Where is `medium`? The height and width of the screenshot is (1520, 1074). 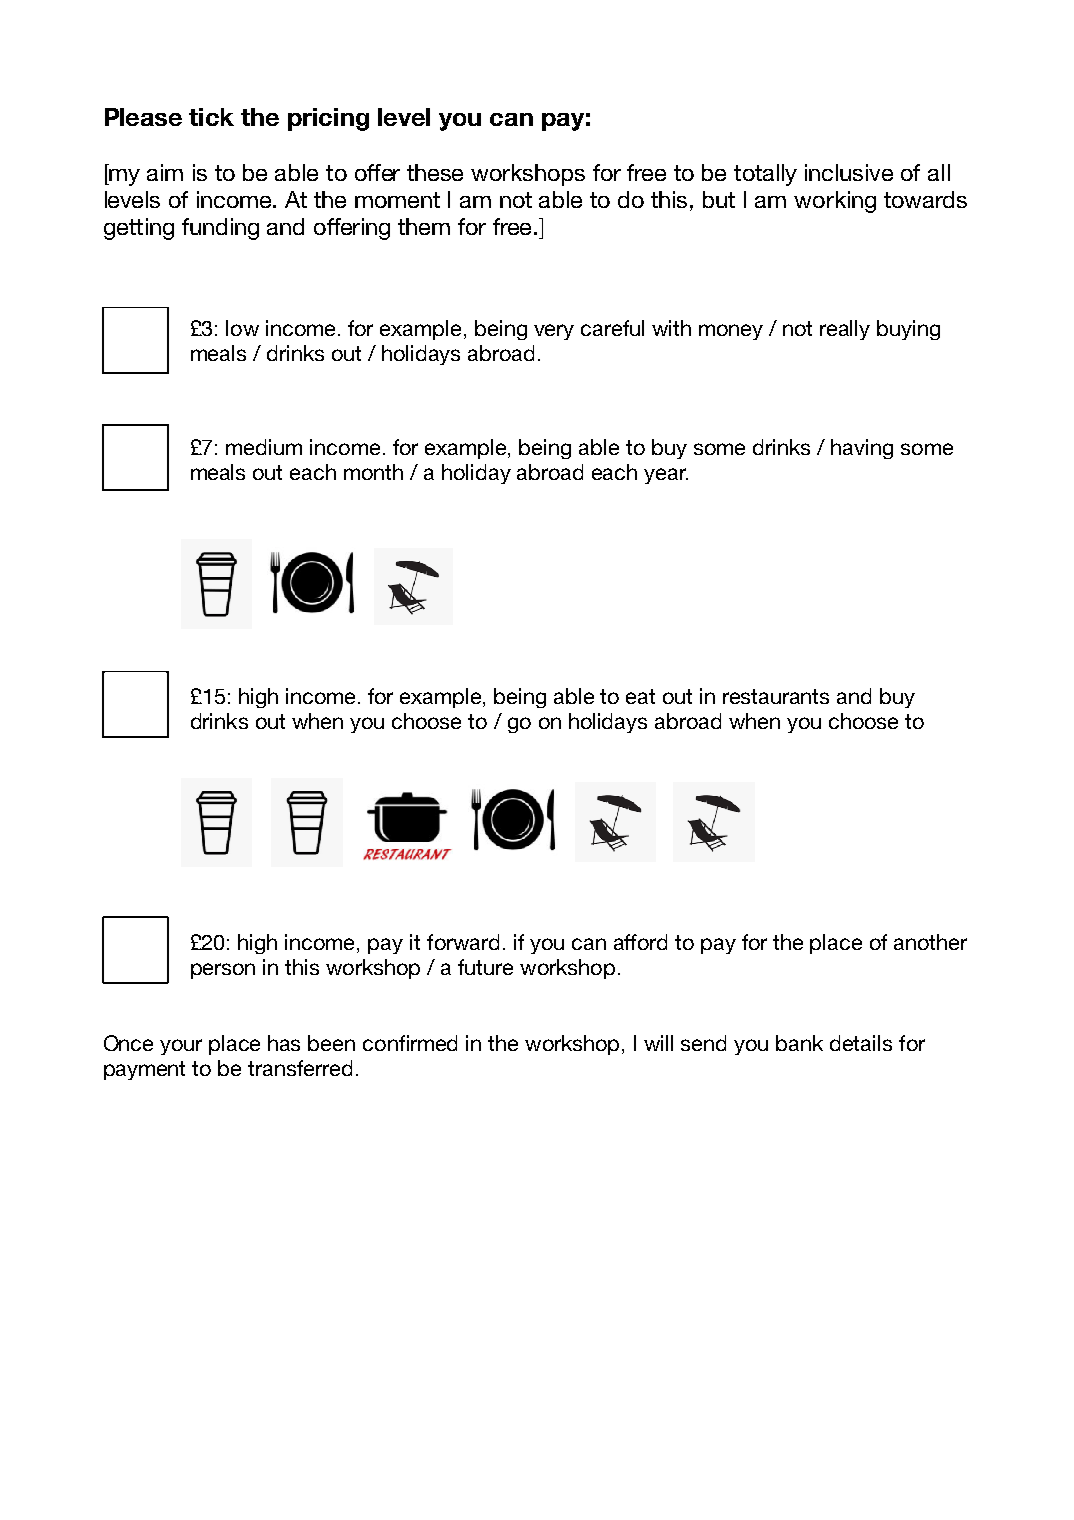 medium is located at coordinates (264, 447).
